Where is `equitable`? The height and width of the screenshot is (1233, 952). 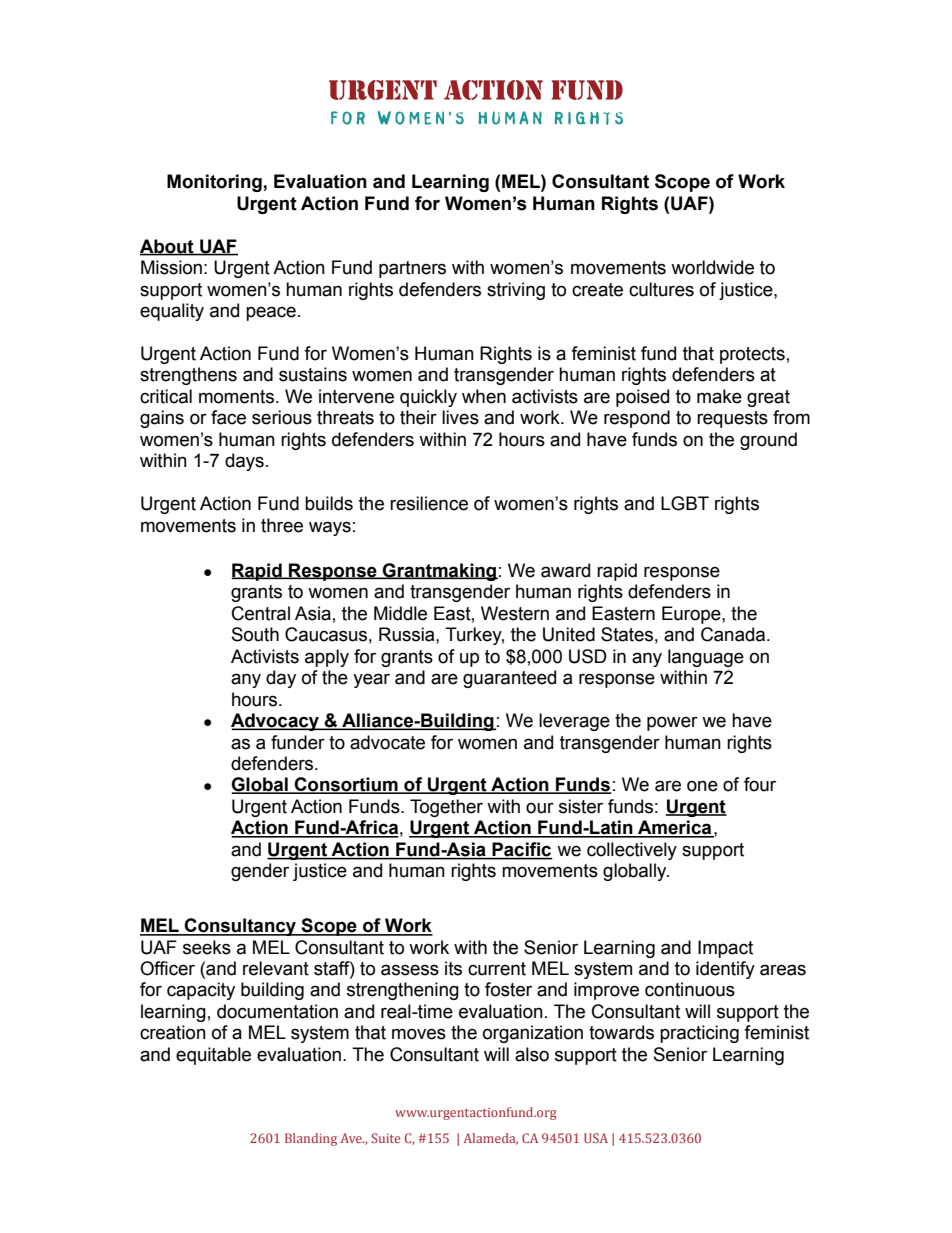 equitable is located at coordinates (213, 1056).
